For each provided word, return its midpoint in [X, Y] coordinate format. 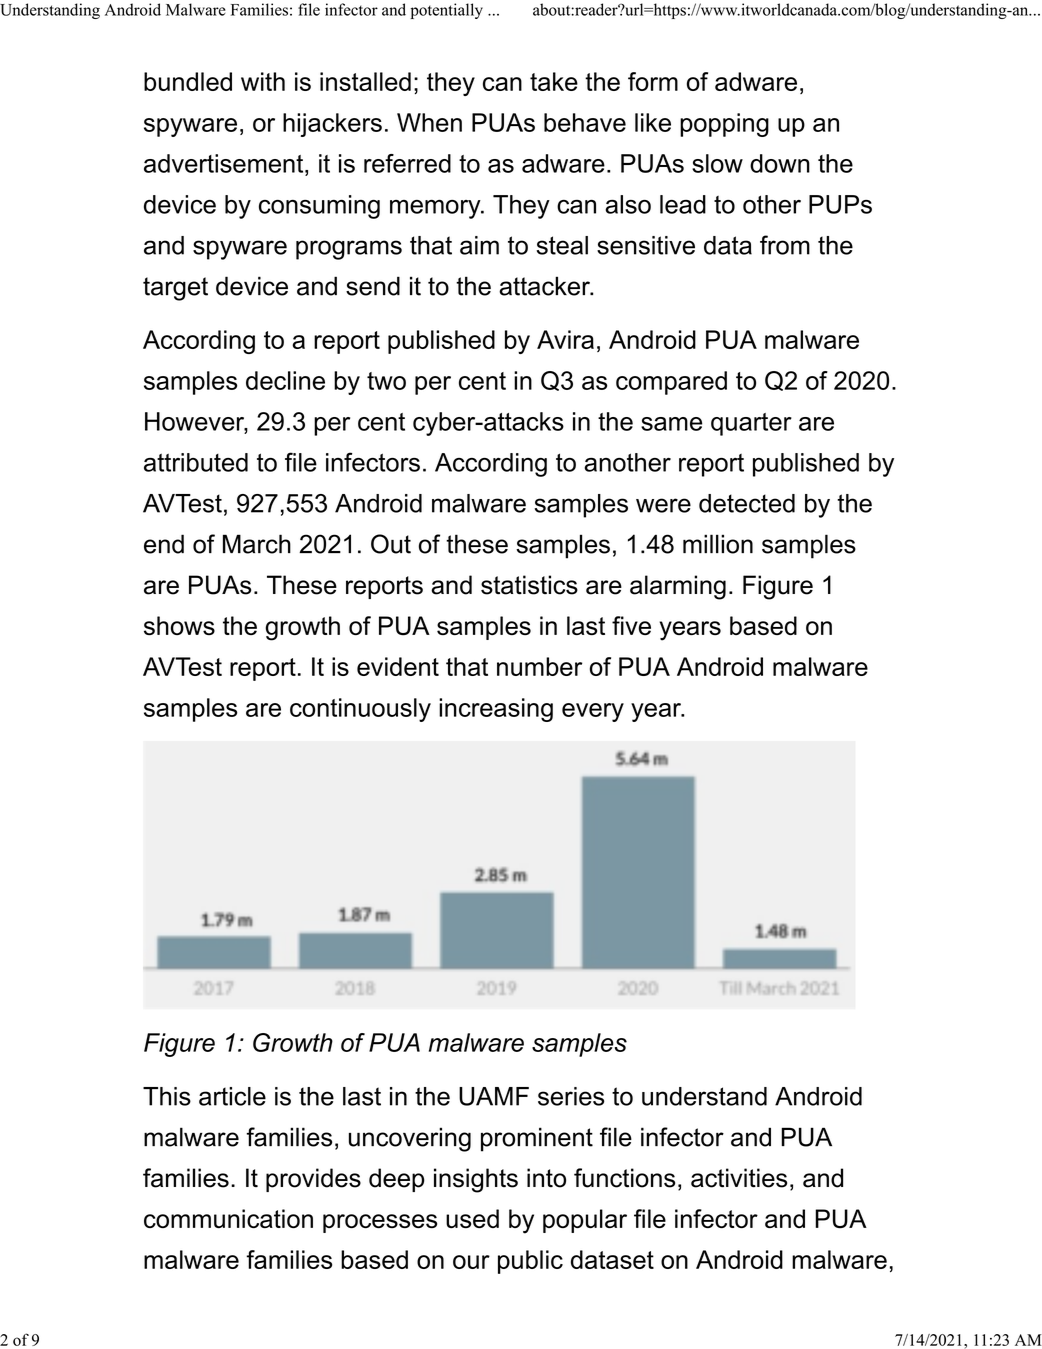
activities [739, 1178]
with [263, 81]
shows [179, 625]
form [653, 81]
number [539, 666]
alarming [678, 587]
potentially [447, 11]
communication [228, 1218]
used [472, 1218]
